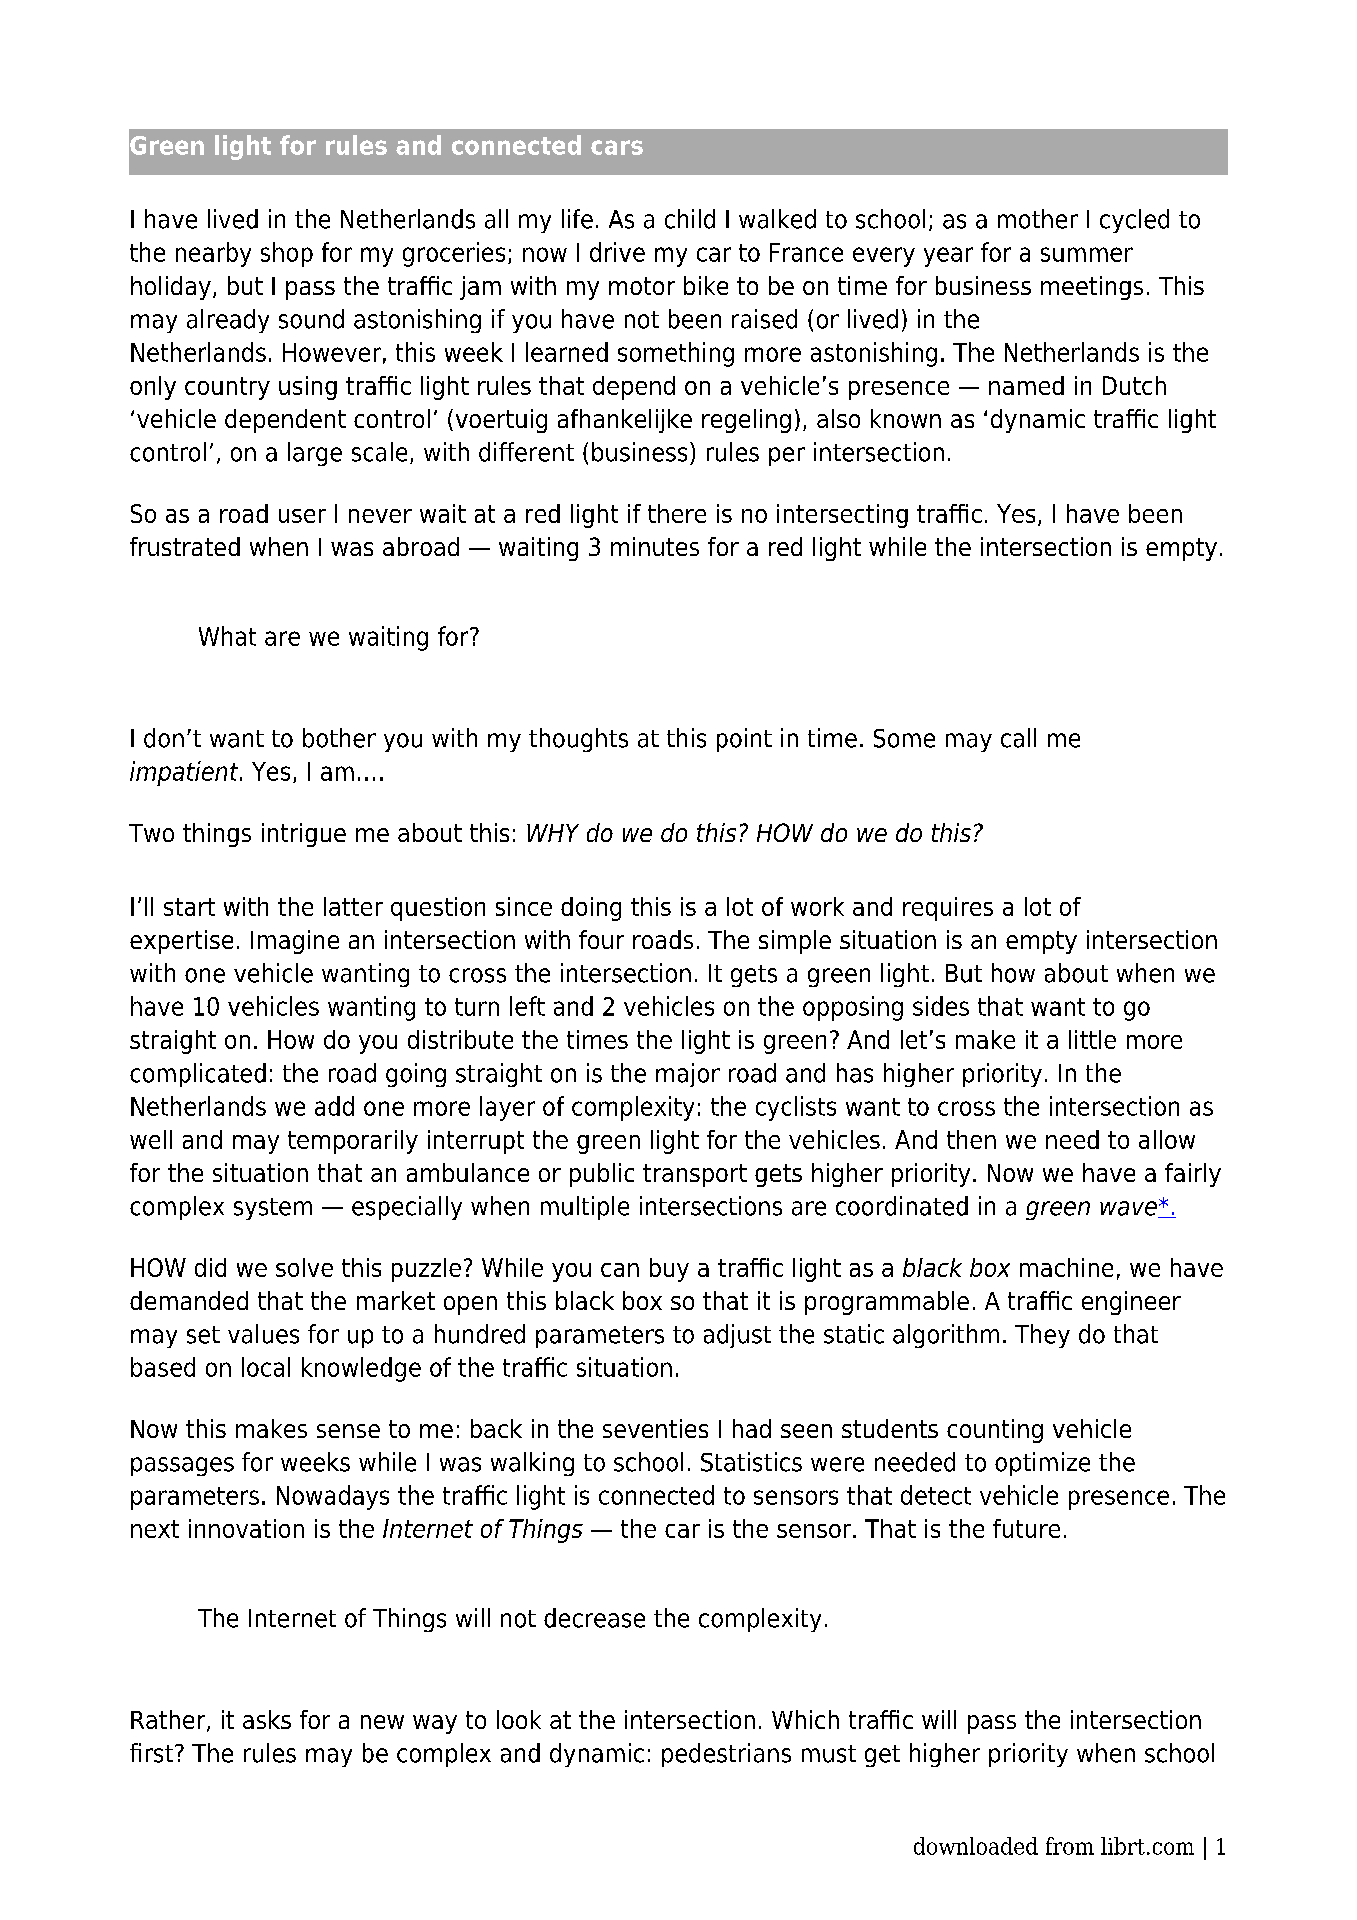 This image has height=1920, width=1357. What do you see at coordinates (1038, 219) in the image?
I see `mother` at bounding box center [1038, 219].
